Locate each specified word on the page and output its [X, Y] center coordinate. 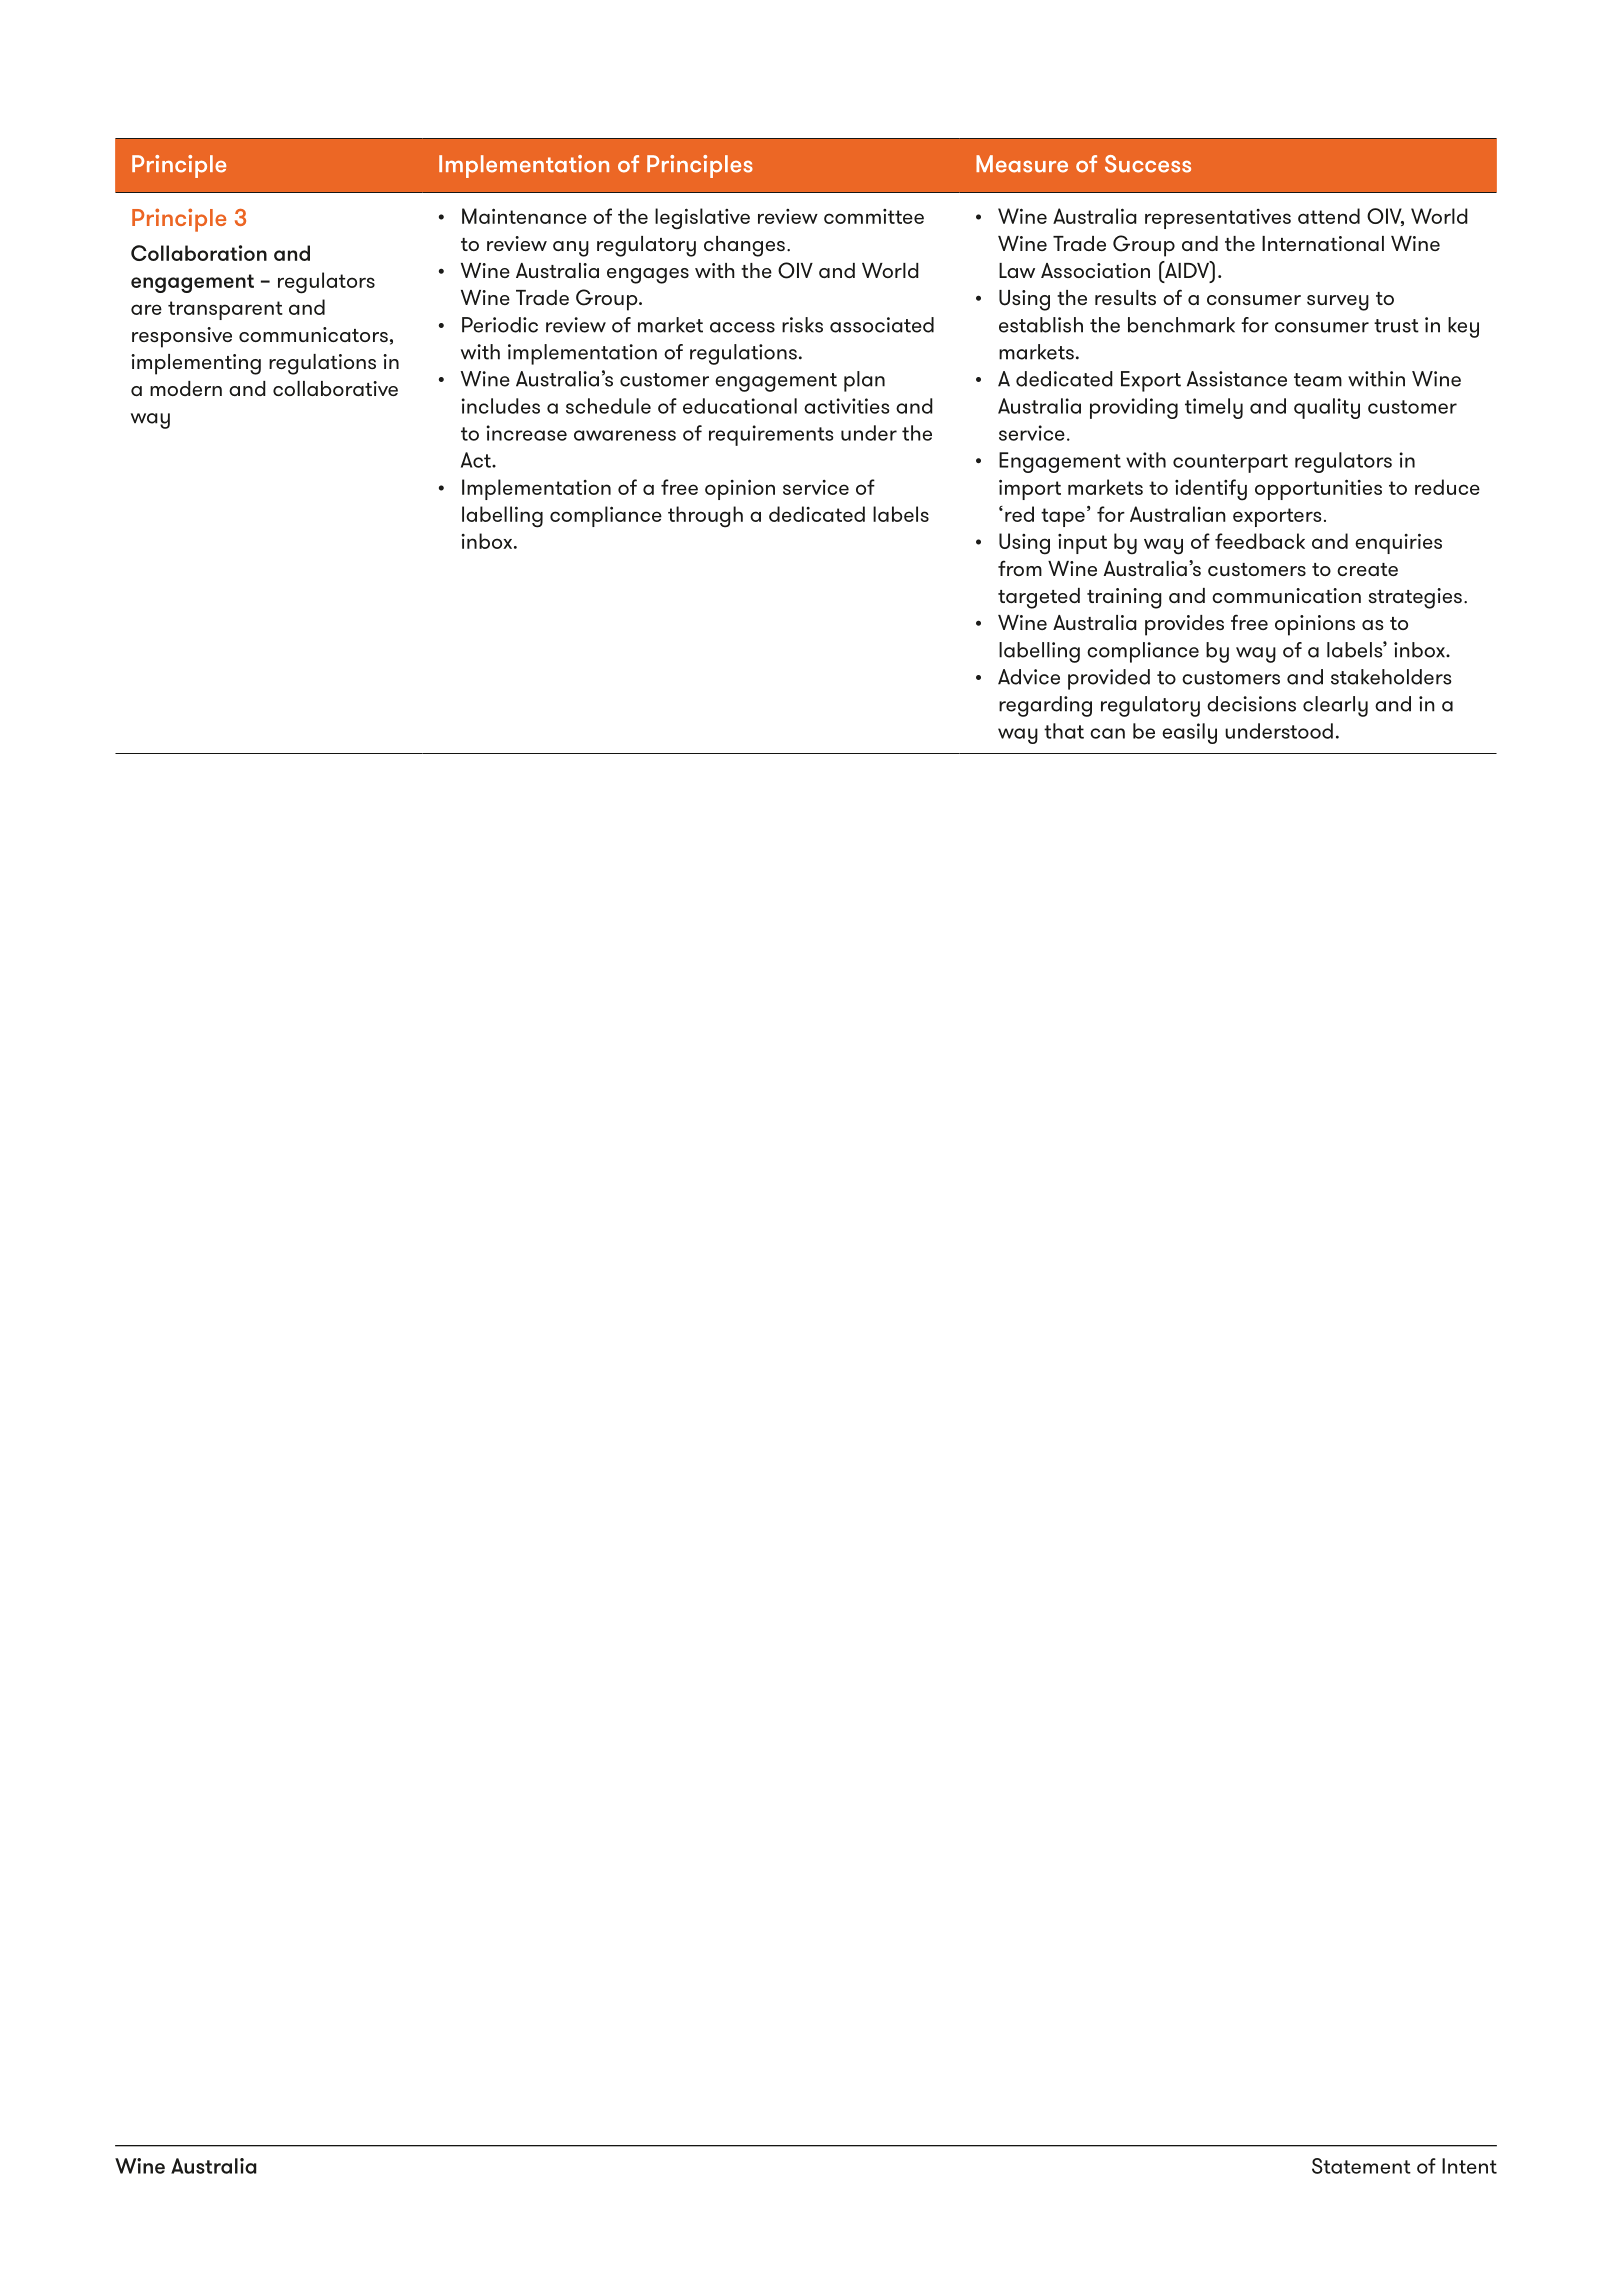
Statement [1361, 2166]
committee [874, 216]
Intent [1469, 2166]
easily [1189, 733]
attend [1329, 216]
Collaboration [199, 253]
